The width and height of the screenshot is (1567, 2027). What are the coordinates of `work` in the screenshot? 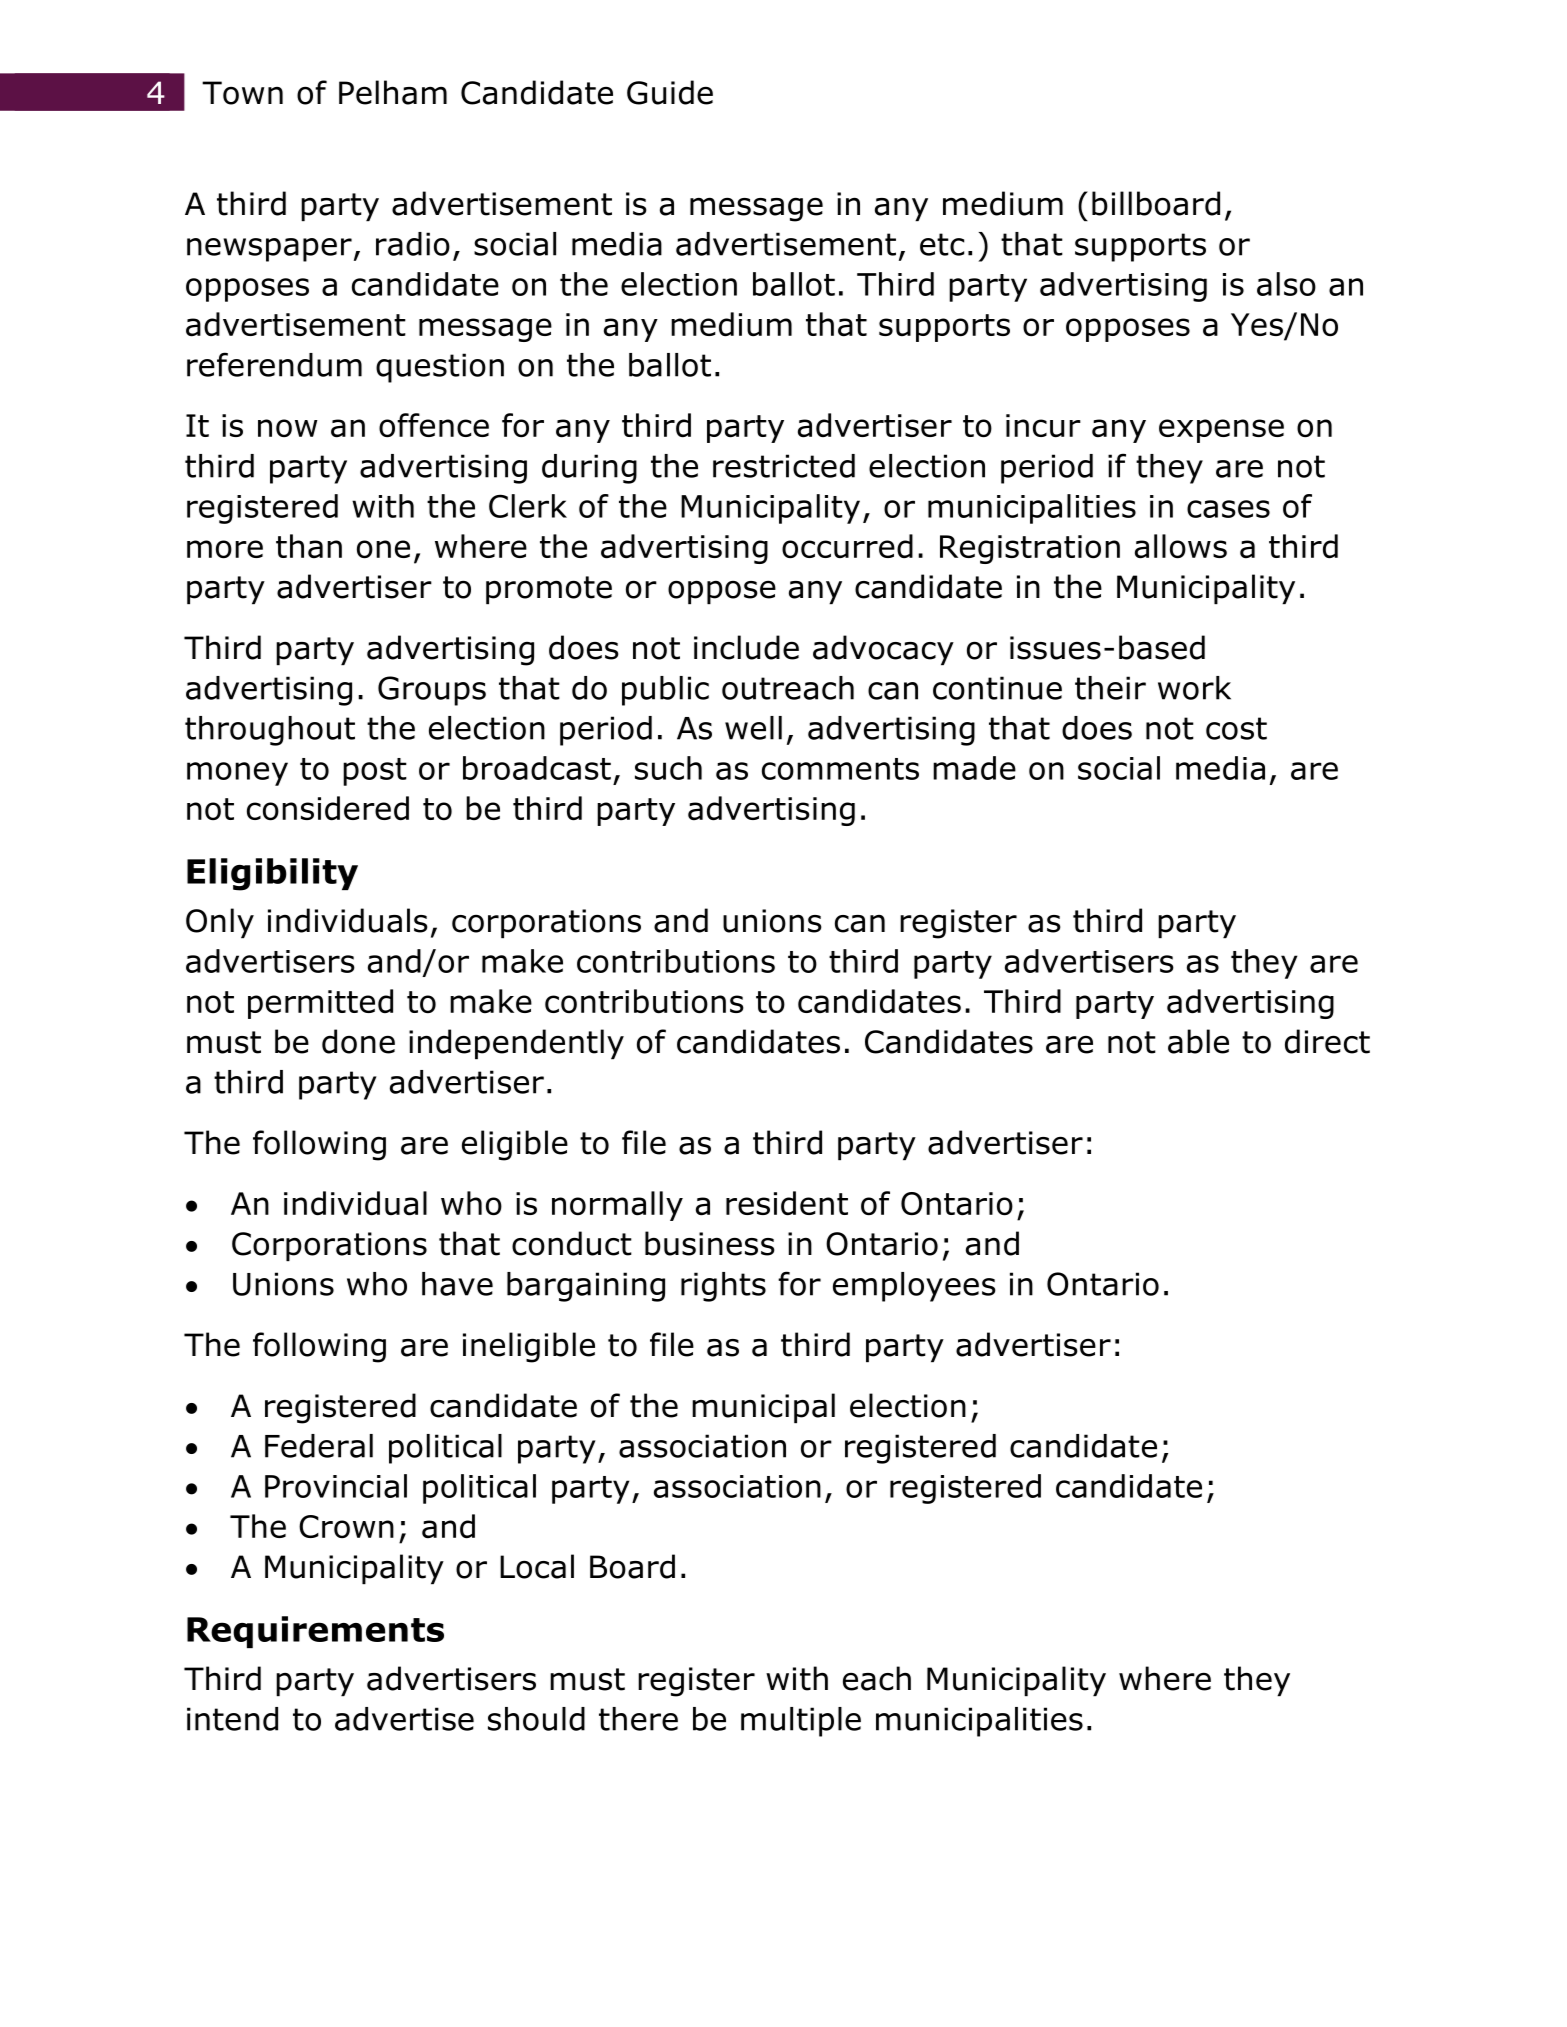 It's located at (1194, 688).
